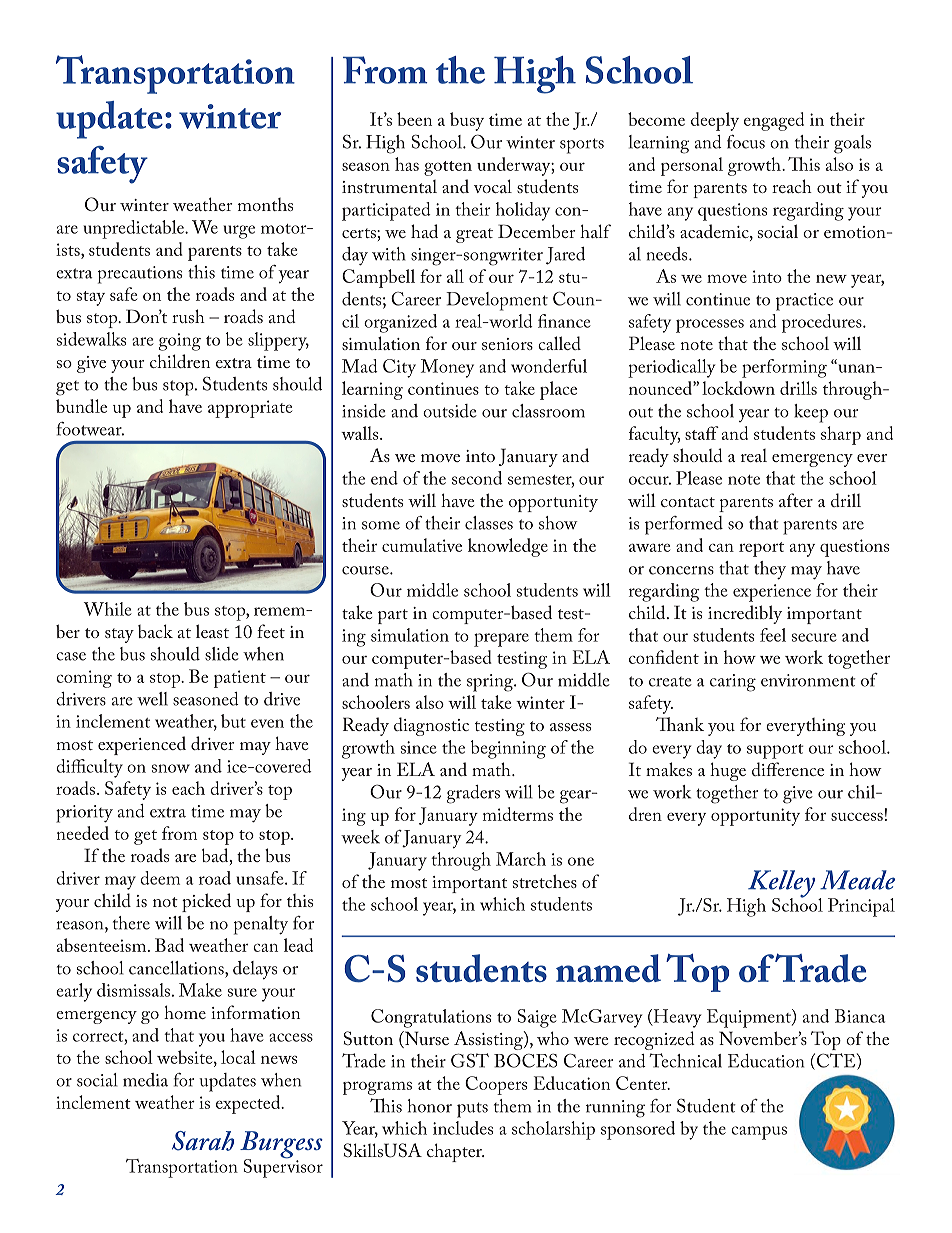 The width and height of the document is (952, 1233). I want to click on difference, so click(788, 769).
